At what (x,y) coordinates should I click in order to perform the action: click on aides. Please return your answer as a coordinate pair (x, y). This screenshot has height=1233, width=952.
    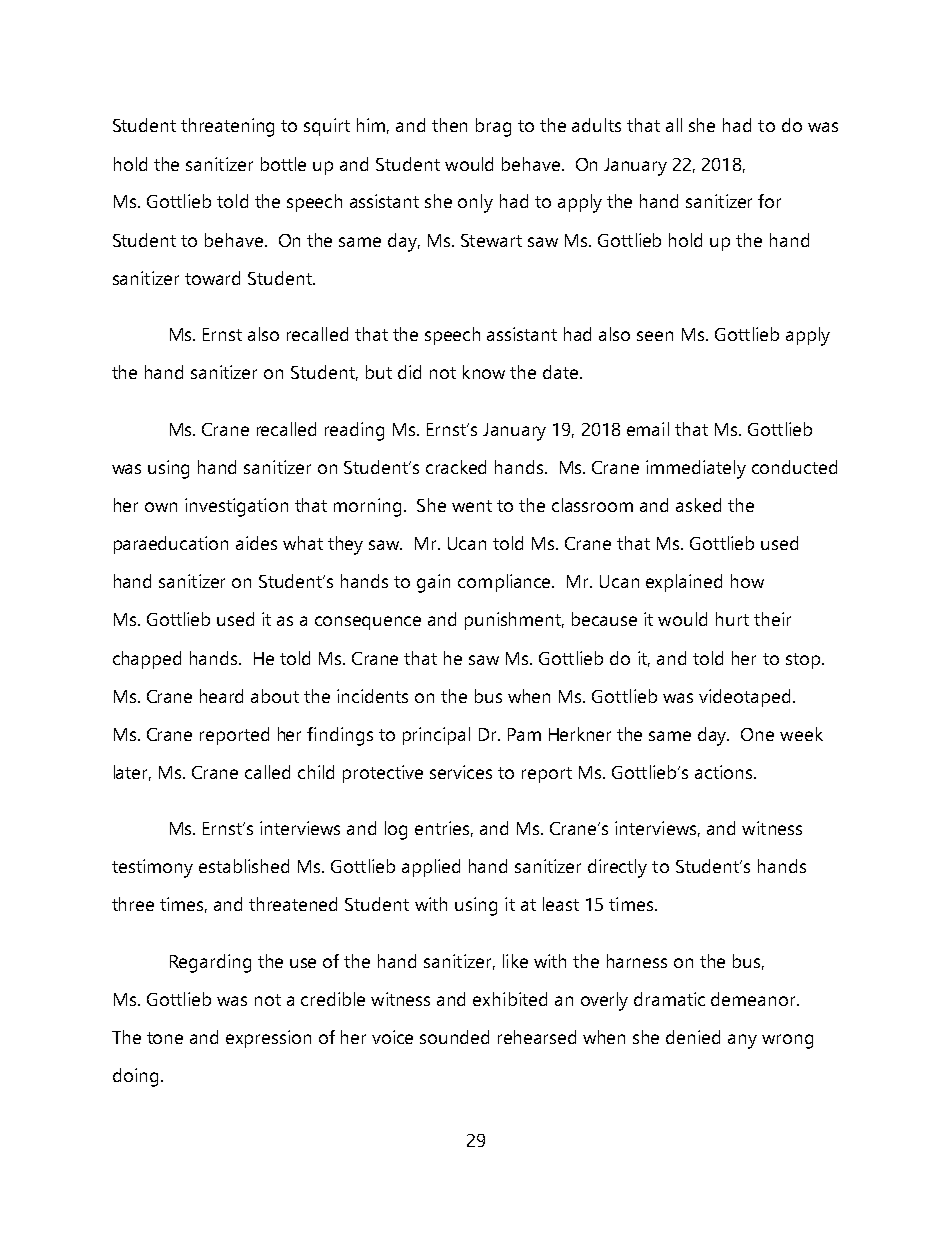
    Looking at the image, I should click on (256, 543).
